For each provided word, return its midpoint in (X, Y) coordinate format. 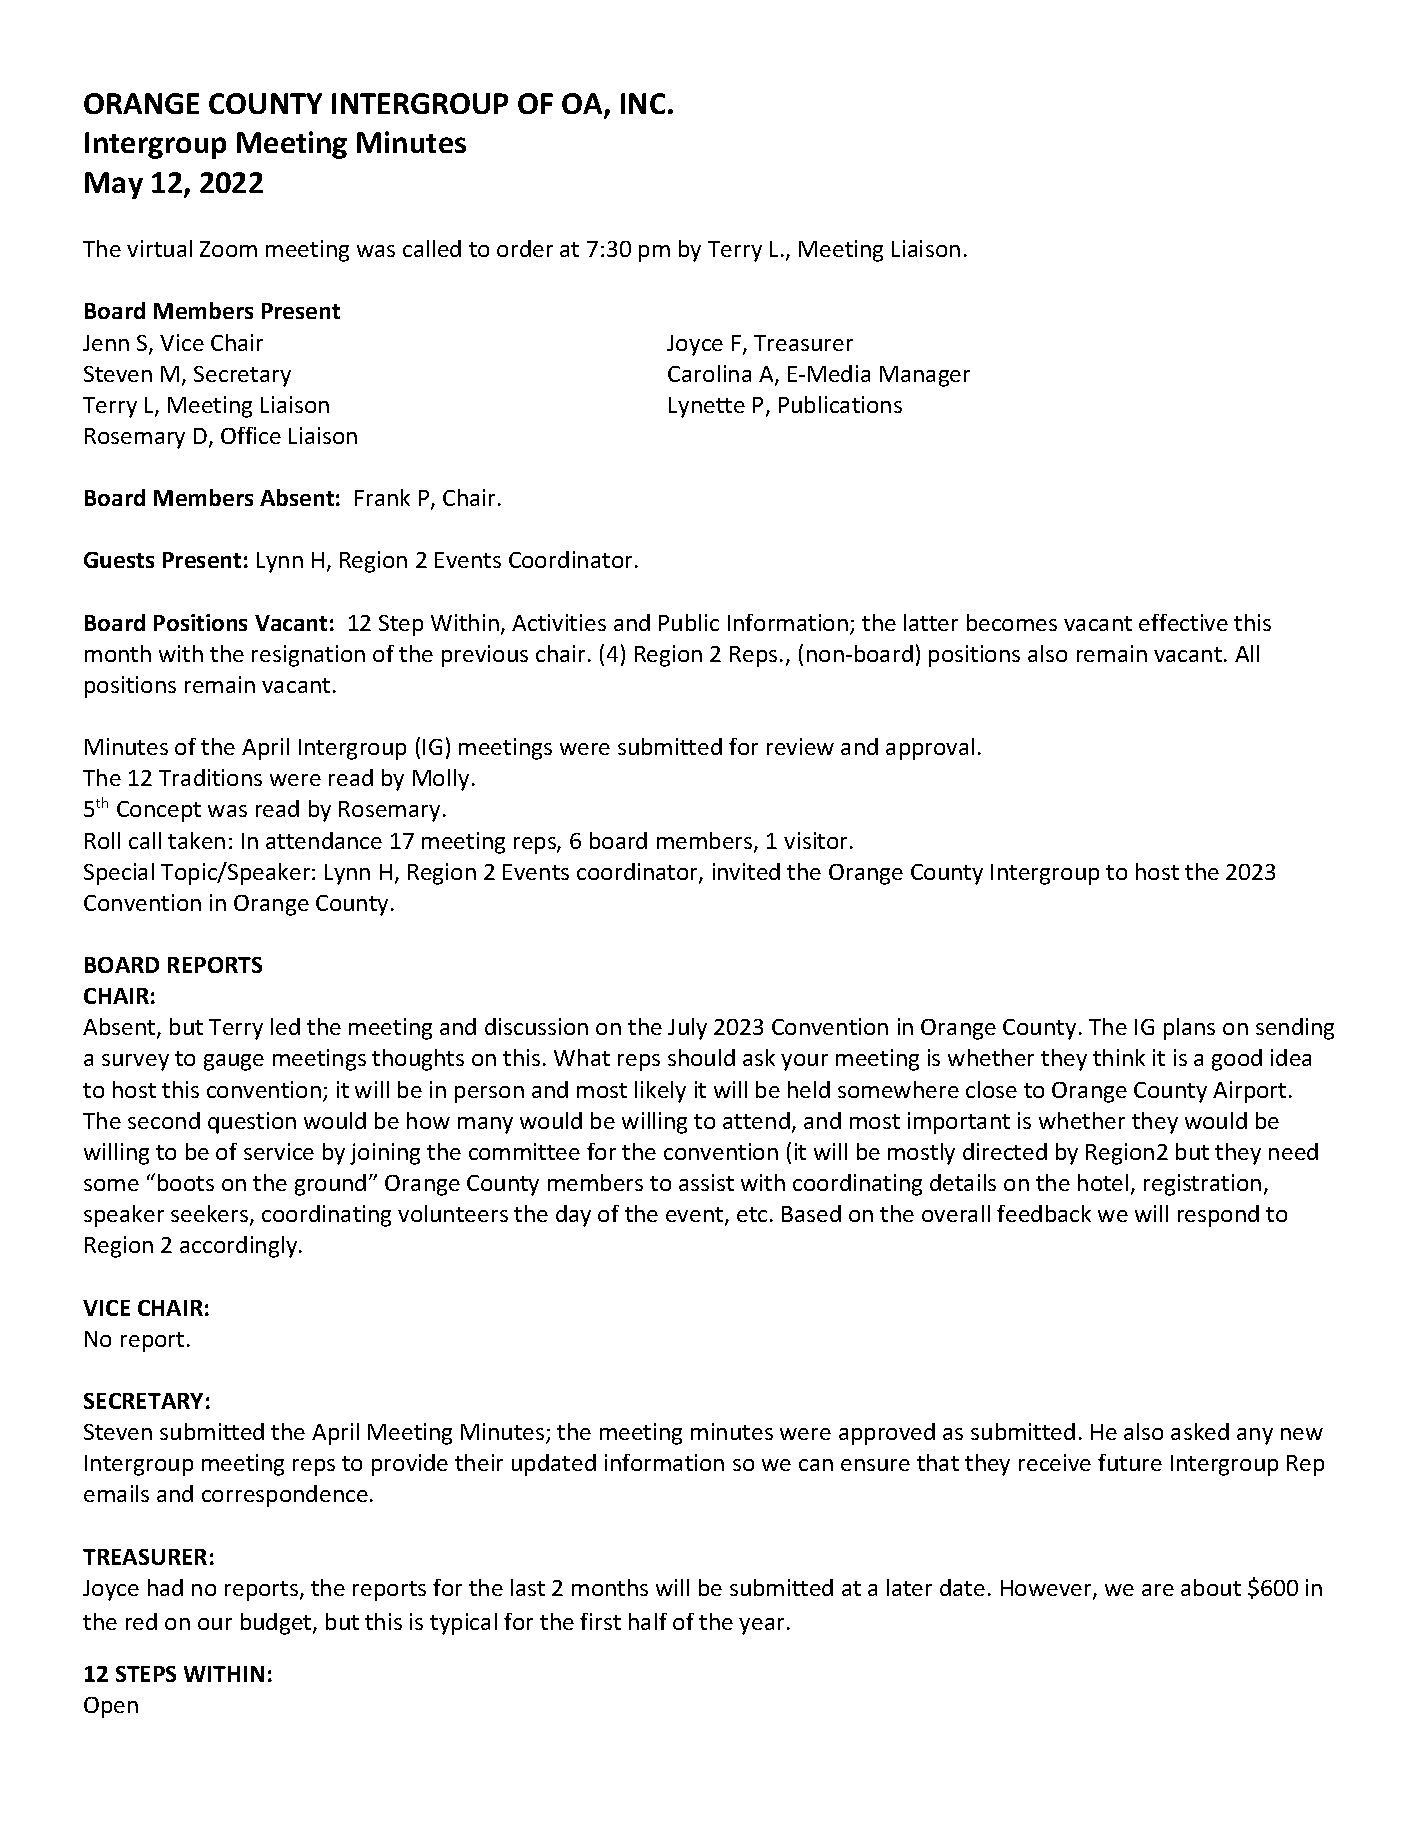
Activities (559, 622)
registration (1202, 1185)
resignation (308, 656)
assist (706, 1182)
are (1158, 1590)
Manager (925, 376)
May (114, 185)
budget (277, 1624)
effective (1183, 622)
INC (643, 103)
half (648, 1621)
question (252, 1123)
